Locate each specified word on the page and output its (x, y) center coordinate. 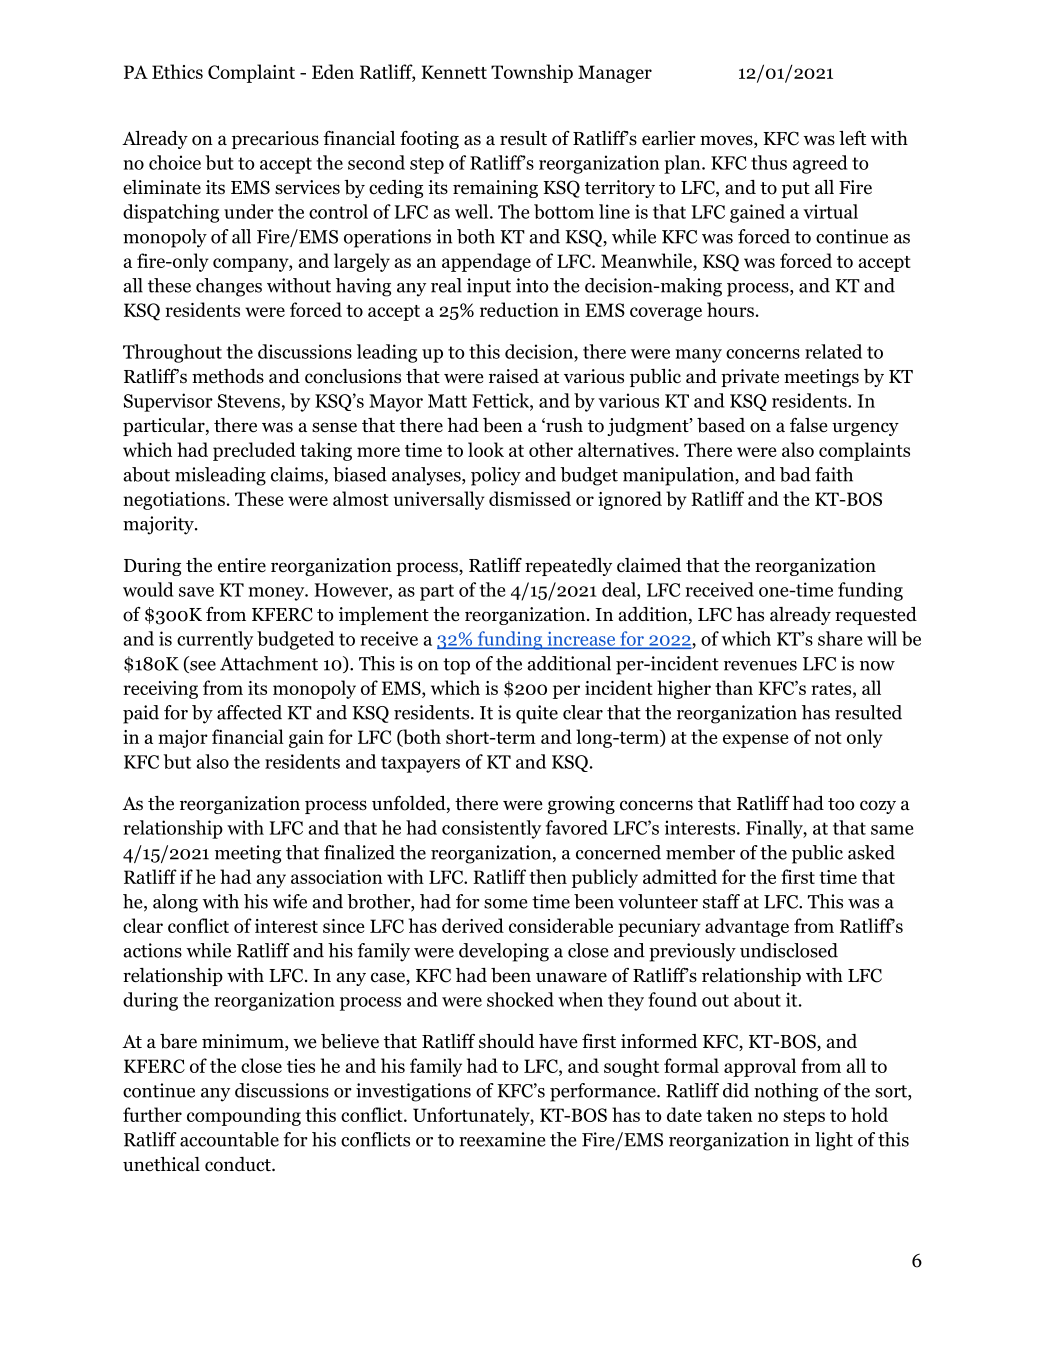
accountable (229, 1139)
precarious (275, 140)
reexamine (502, 1139)
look (486, 449)
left (852, 138)
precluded (254, 451)
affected (249, 712)
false (809, 425)
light (834, 1141)
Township (532, 73)
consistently (491, 829)
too (841, 804)
